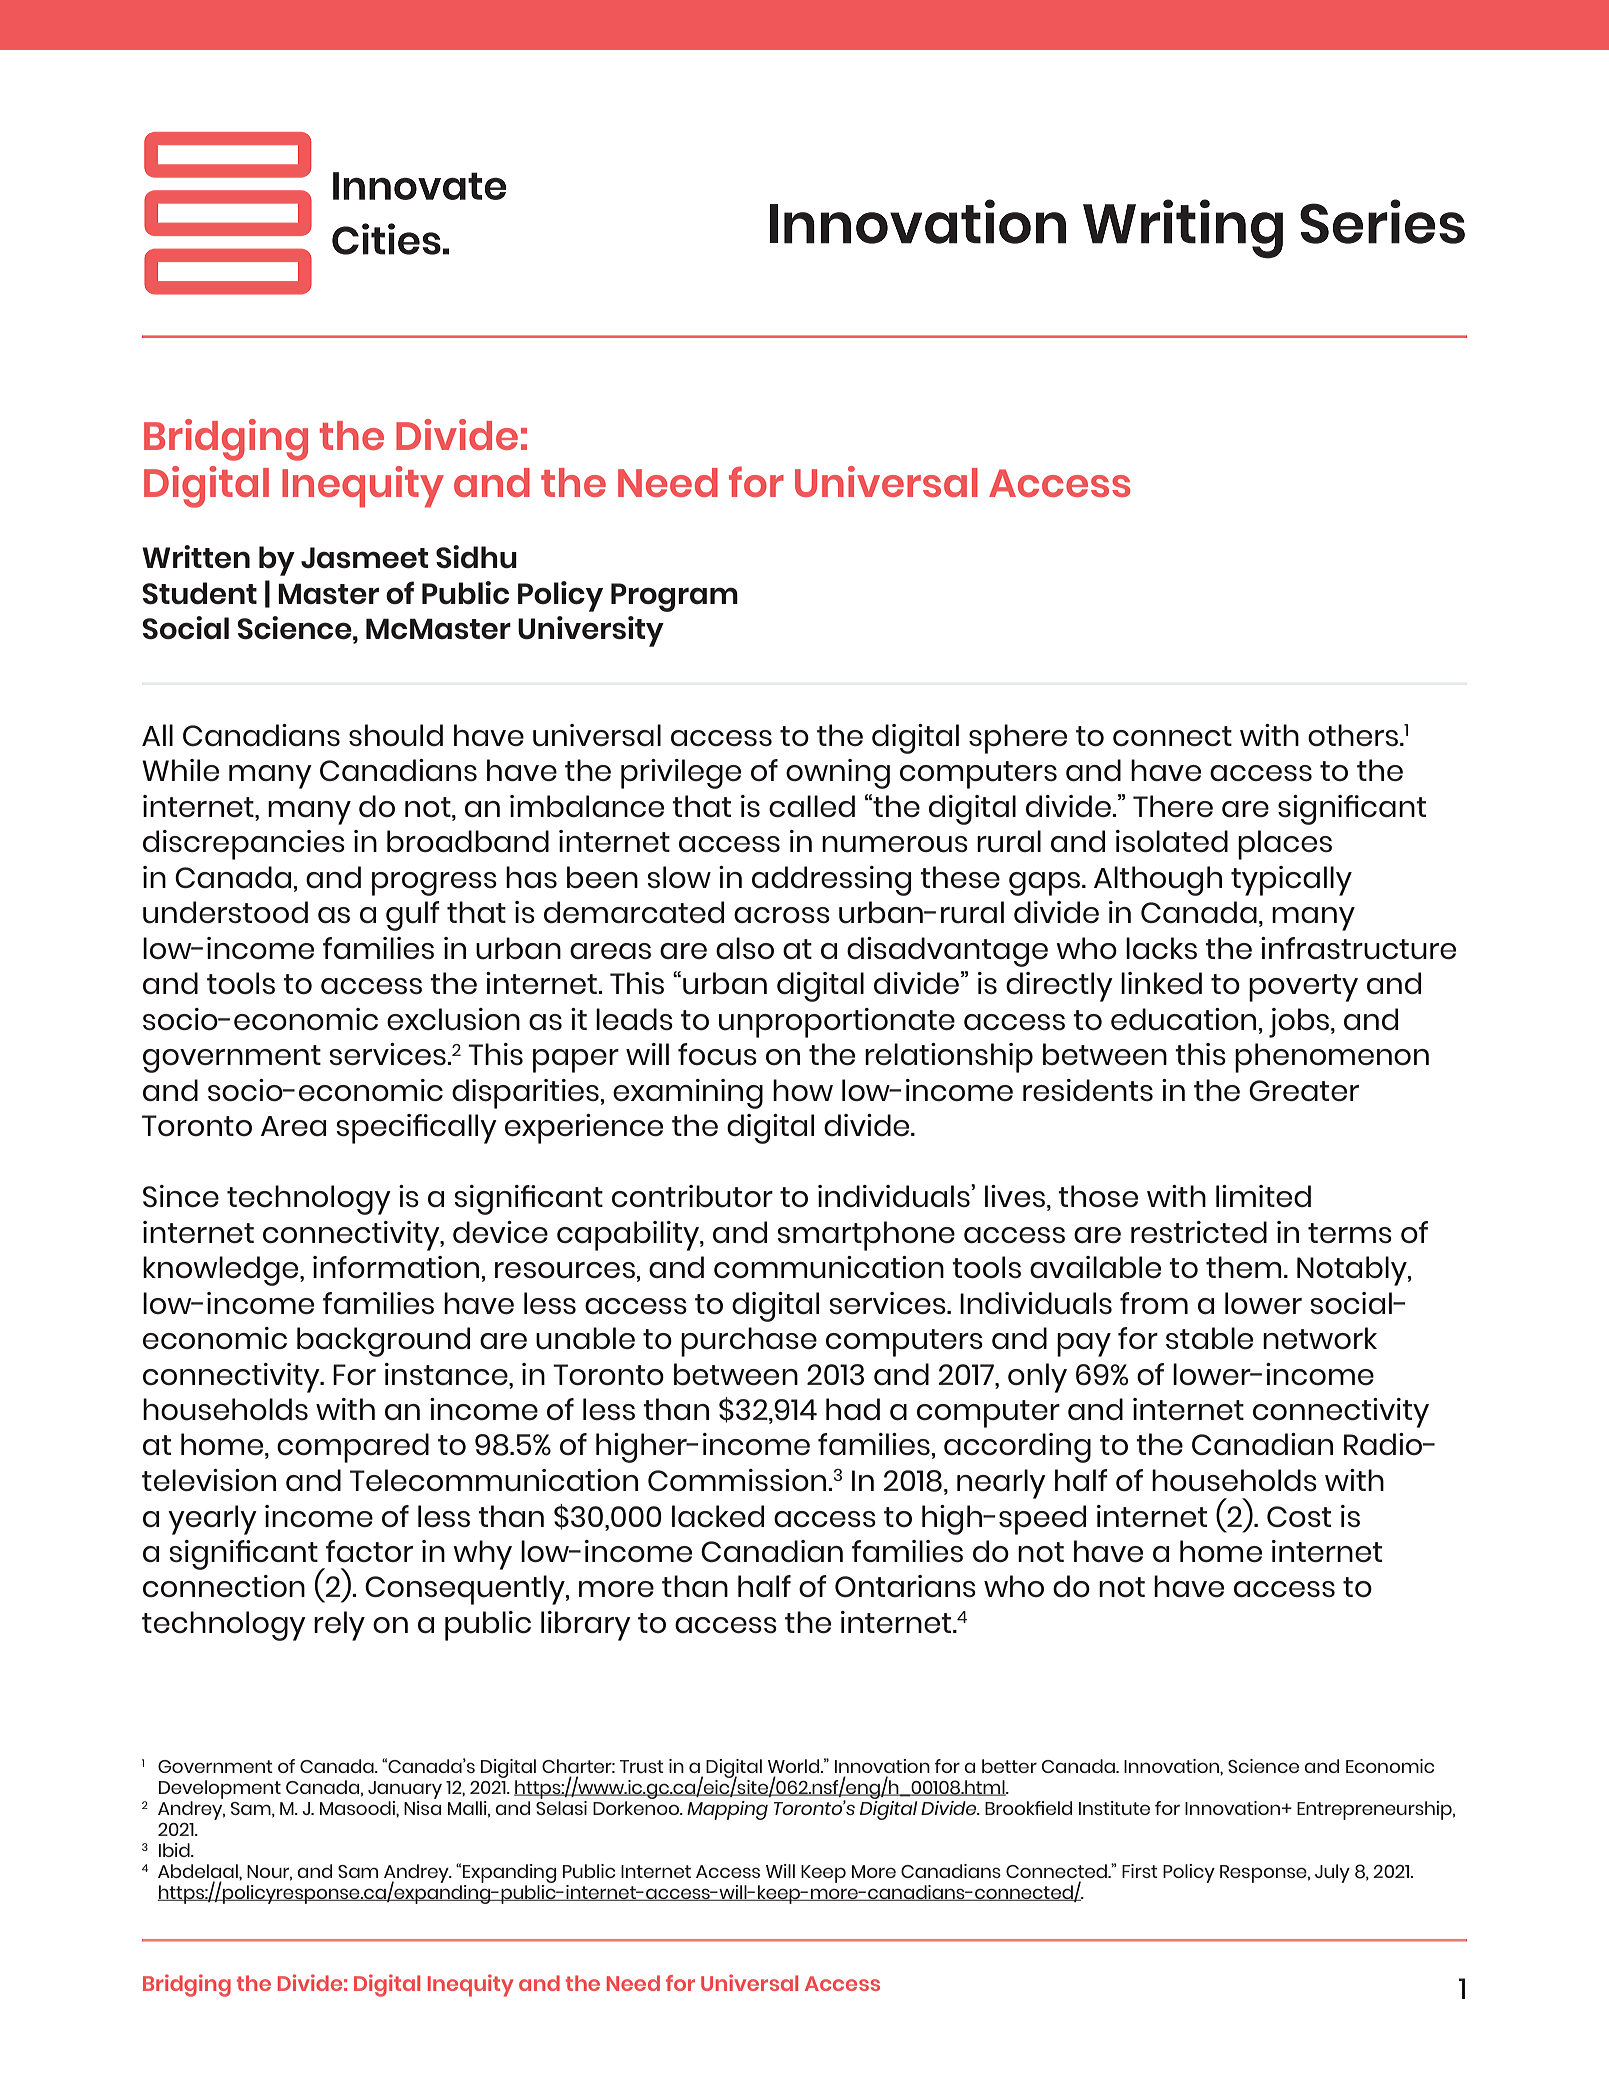 The image size is (1609, 2082). What do you see at coordinates (717, 1054) in the screenshot?
I see `focus` at bounding box center [717, 1054].
